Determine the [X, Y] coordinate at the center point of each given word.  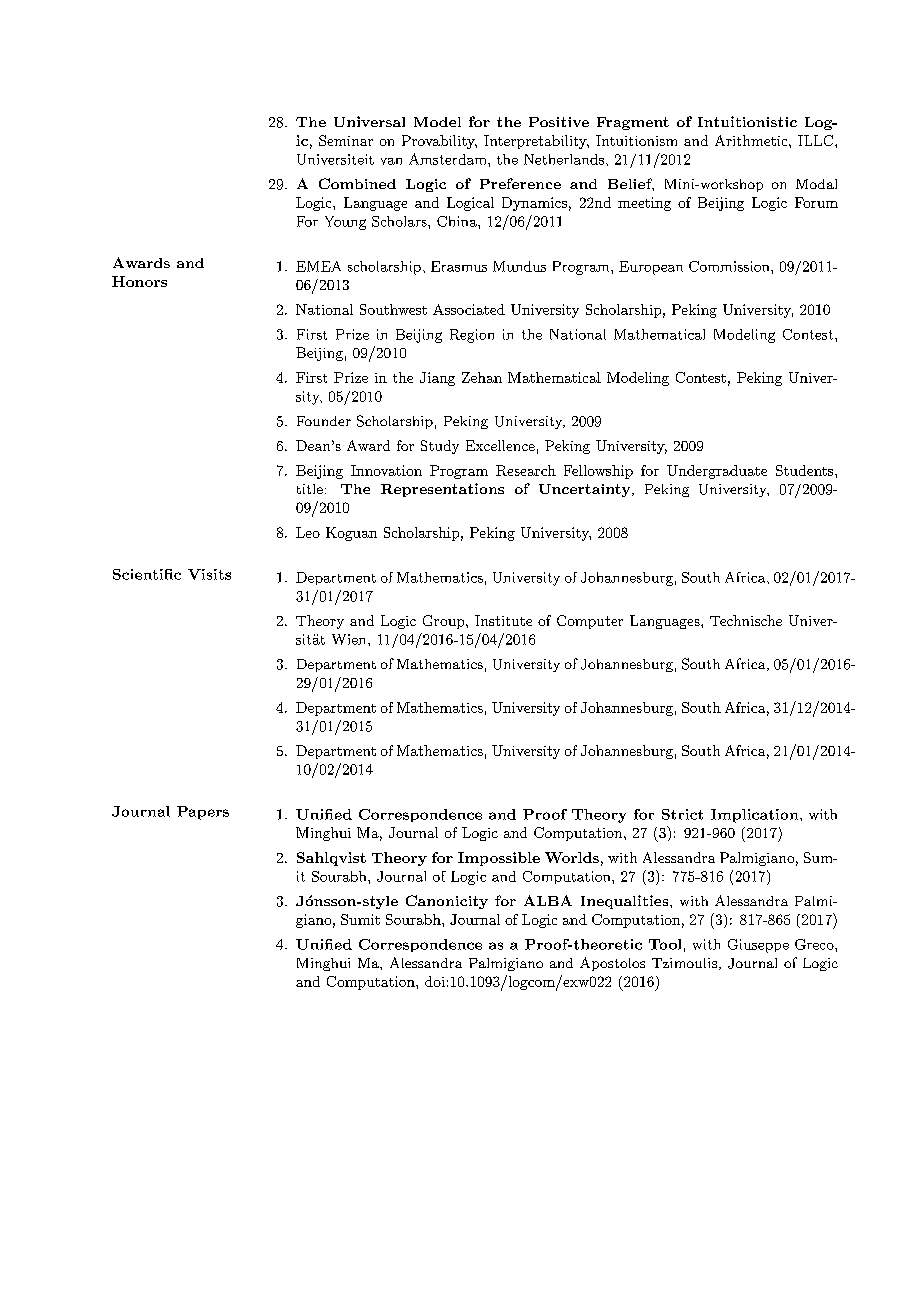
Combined [357, 183]
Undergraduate [717, 472]
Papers [203, 813]
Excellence [500, 445]
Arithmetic [751, 140]
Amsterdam [449, 159]
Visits [209, 574]
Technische [746, 620]
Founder [324, 421]
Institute [503, 620]
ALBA [548, 900]
